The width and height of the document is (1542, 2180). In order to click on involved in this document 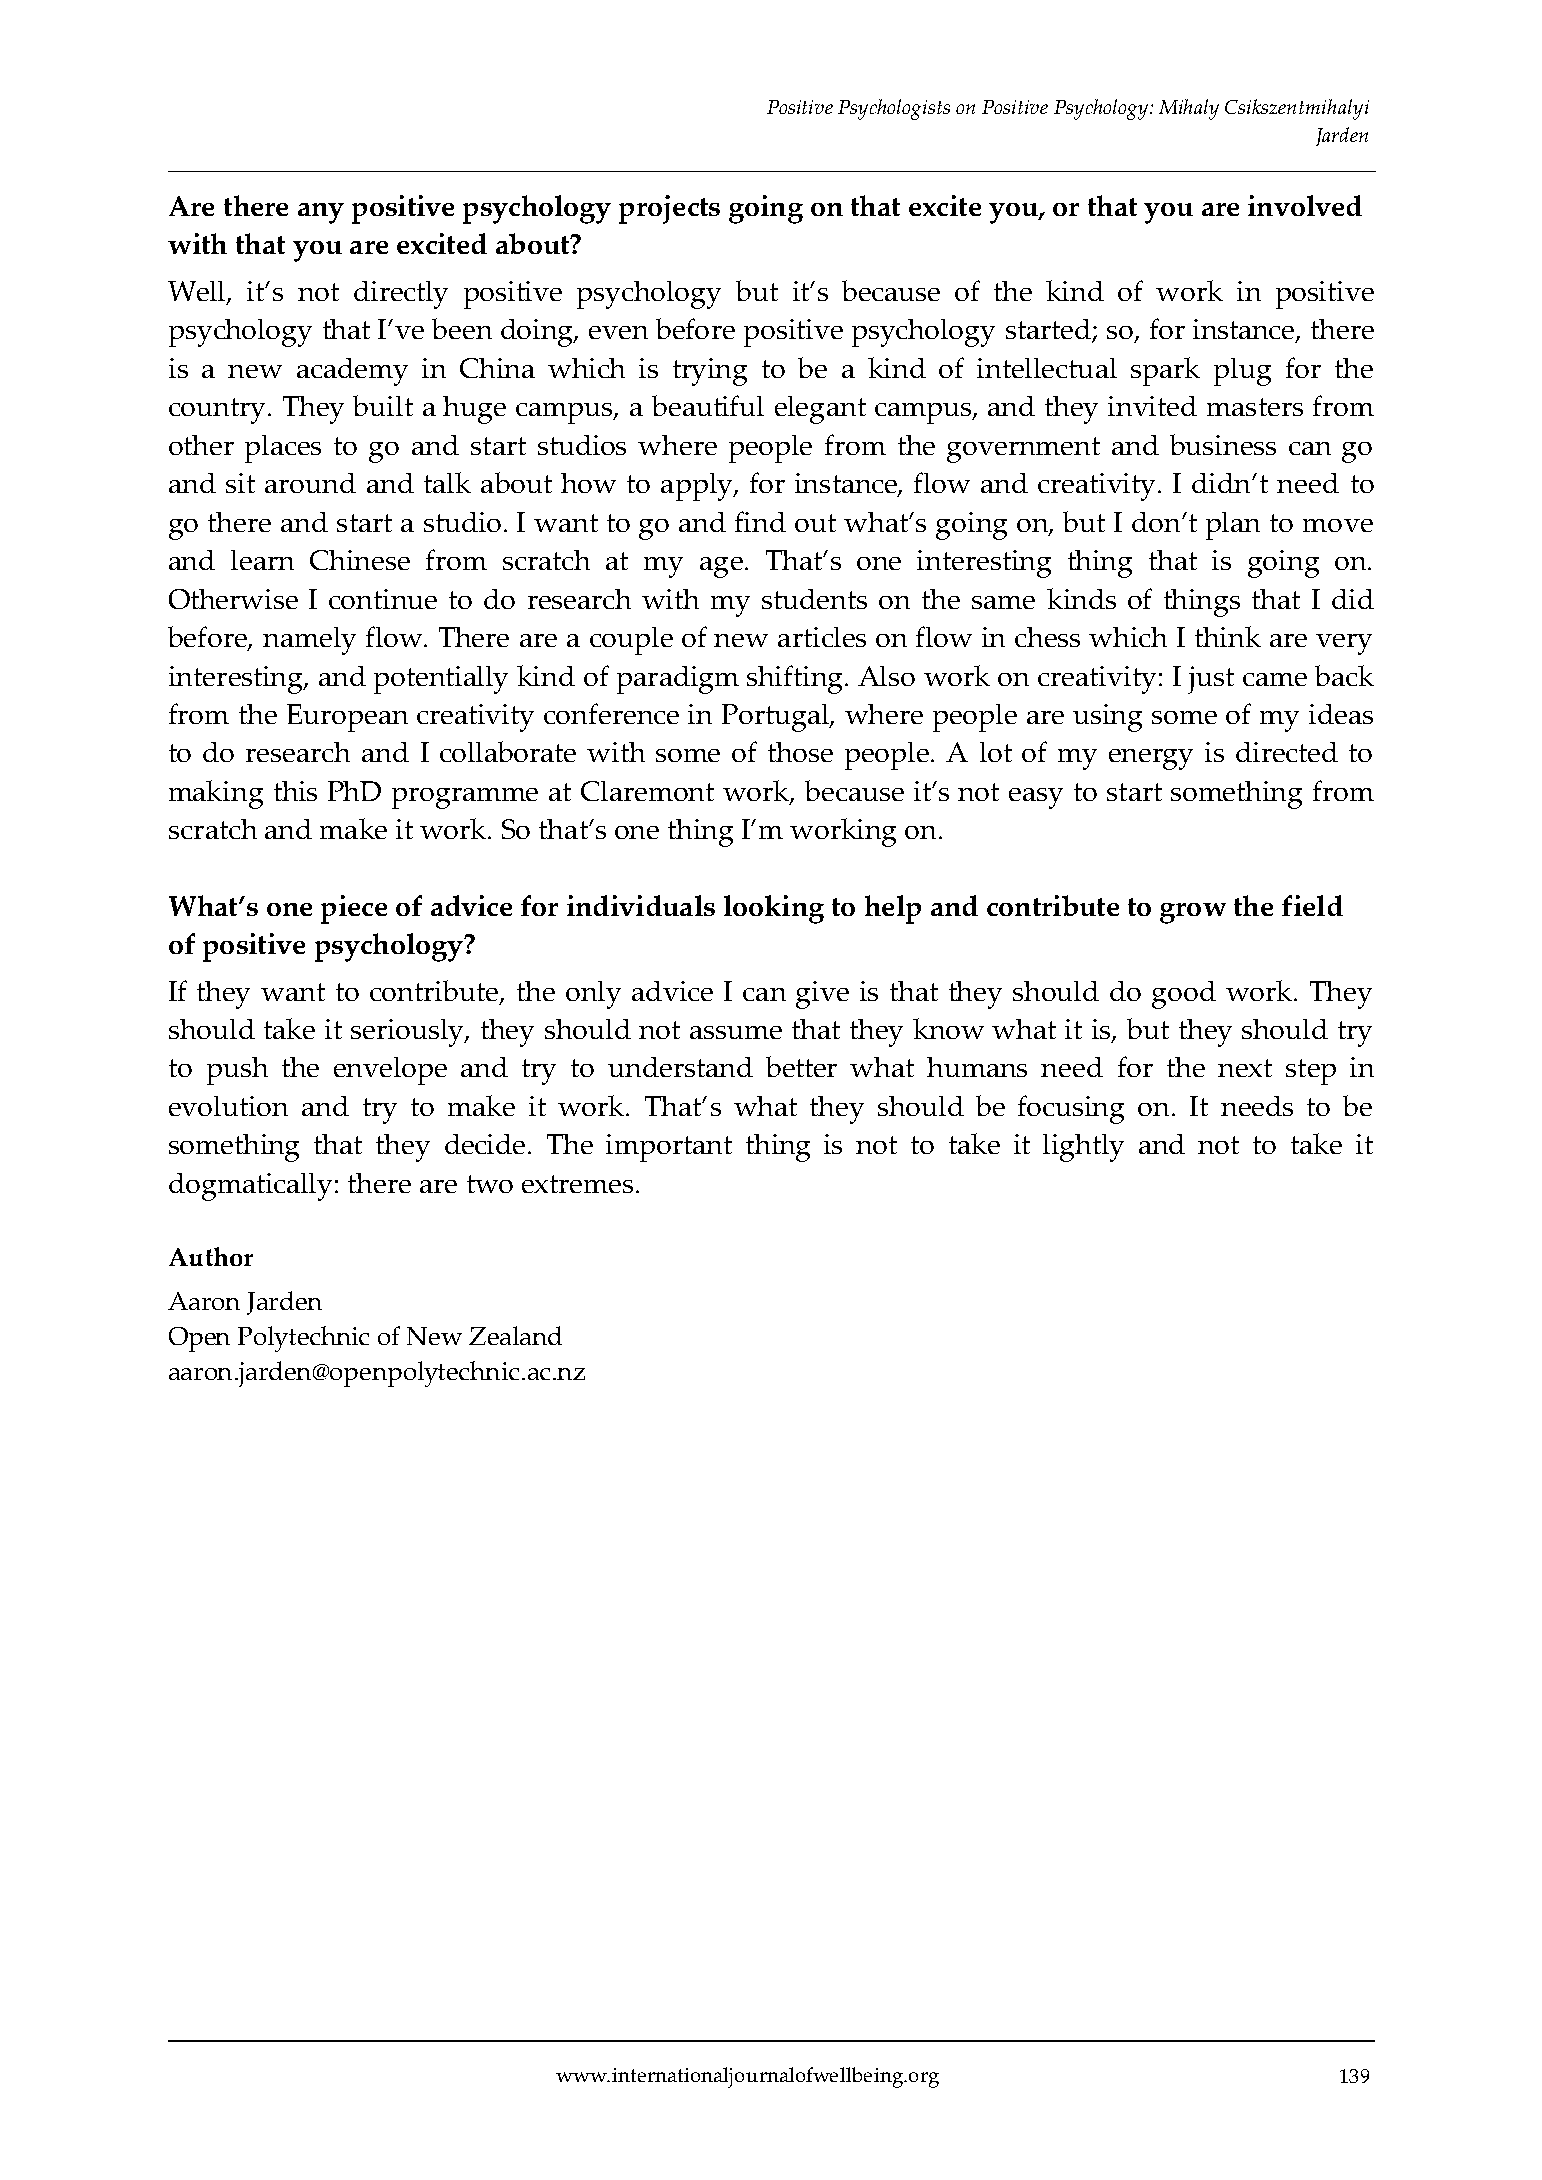, I will do `click(1305, 205)`.
